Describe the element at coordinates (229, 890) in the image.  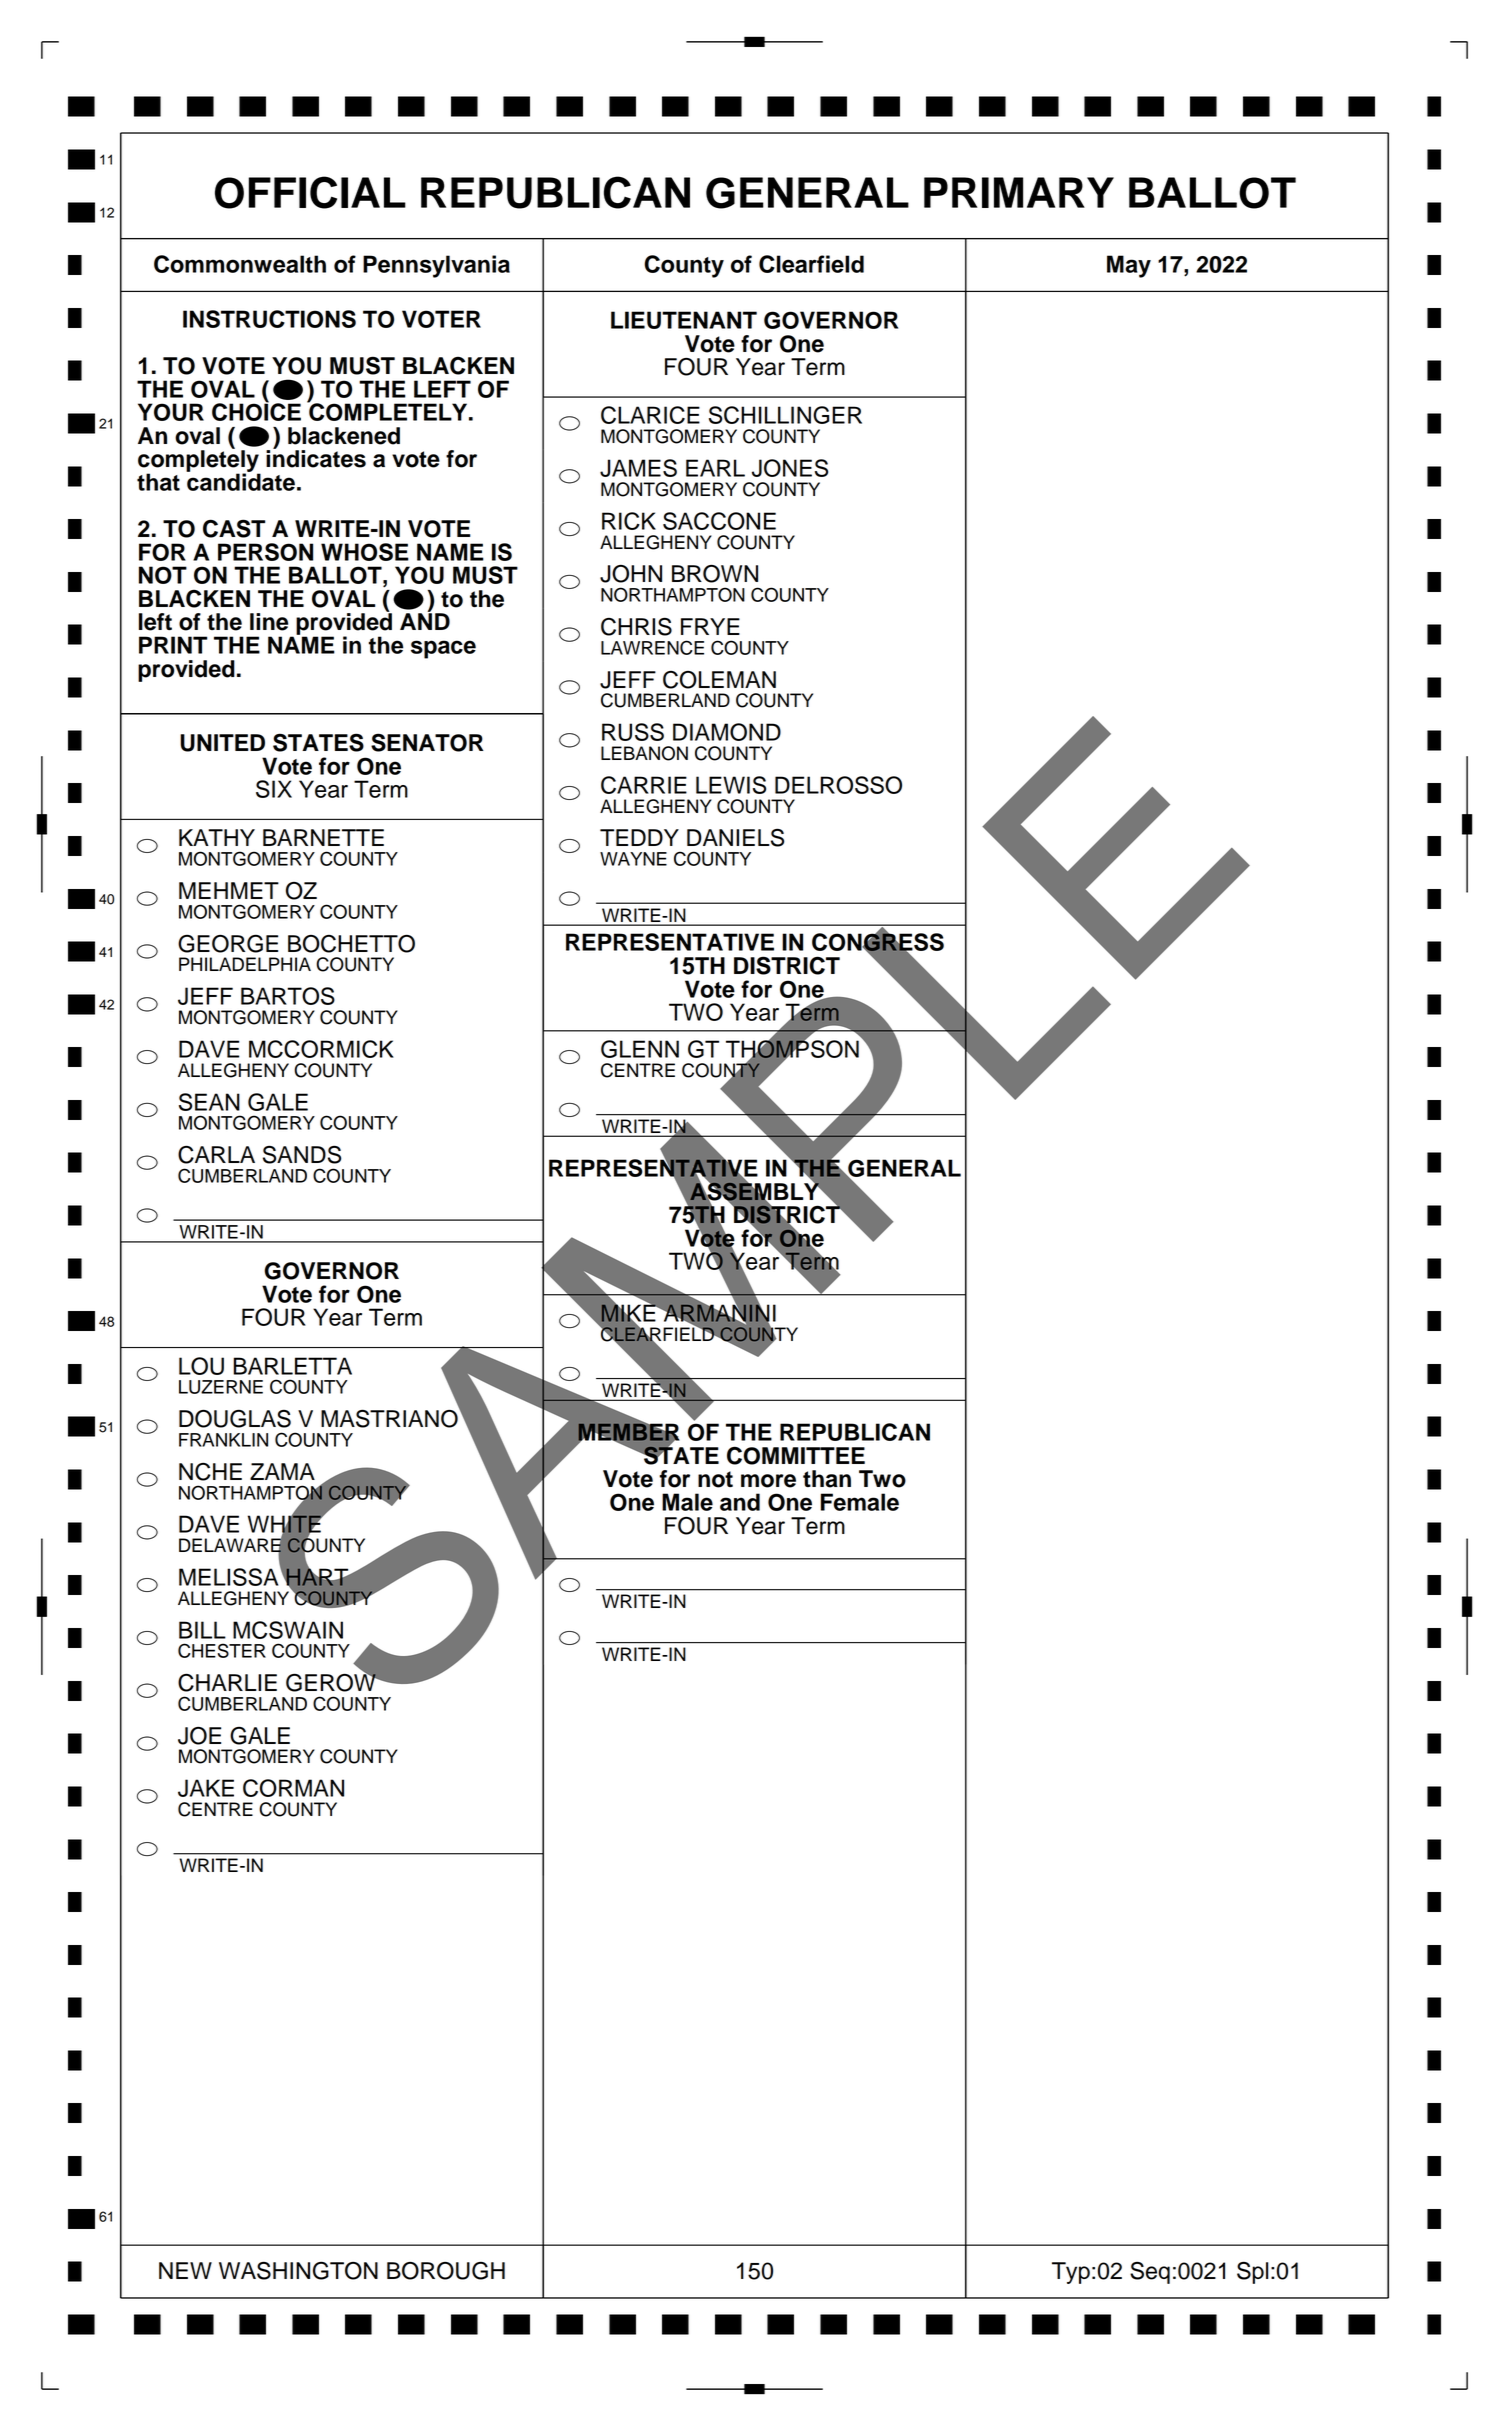
I see `MEHMET` at that location.
